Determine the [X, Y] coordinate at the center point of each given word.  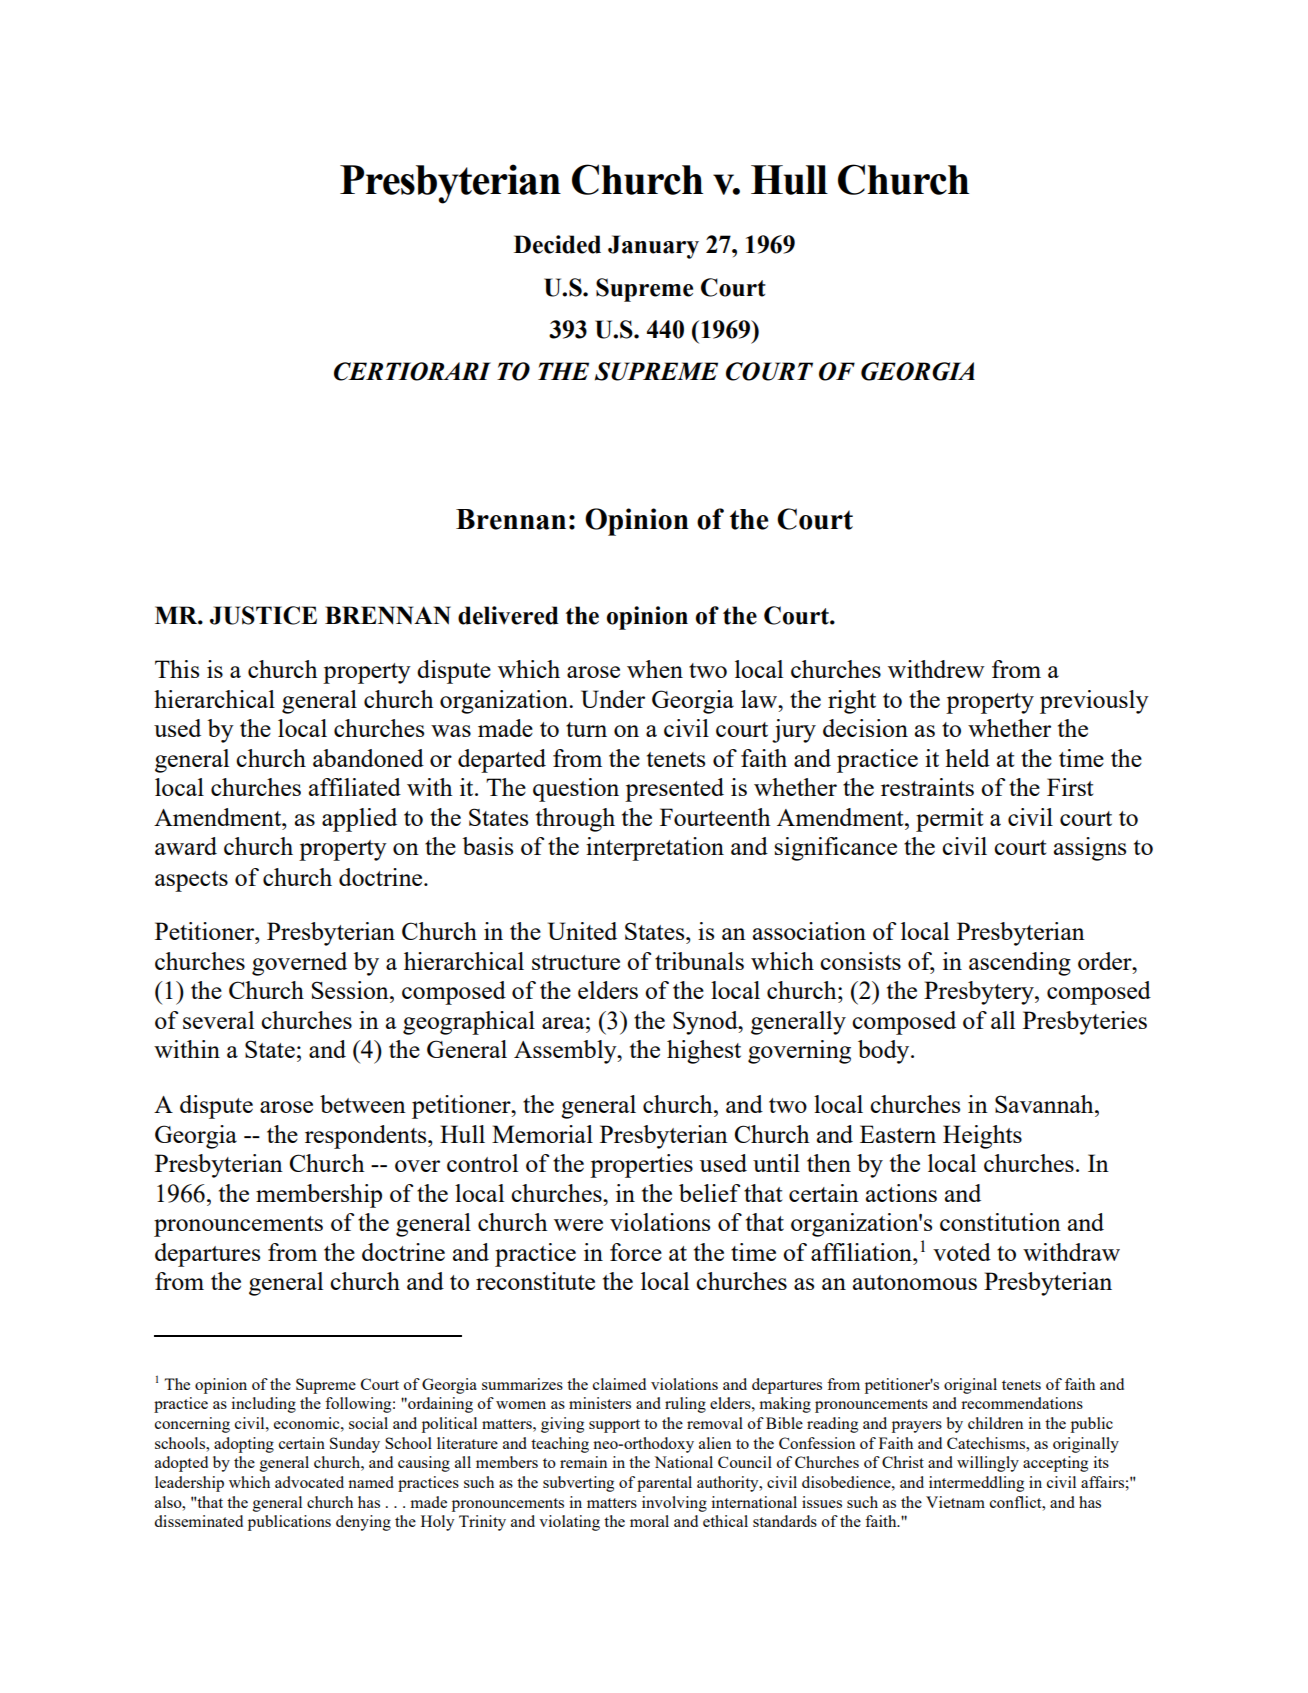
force [636, 1252]
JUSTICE [263, 615]
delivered [508, 615]
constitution [1000, 1222]
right [852, 702]
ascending [1020, 964]
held [967, 758]
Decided [557, 244]
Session [351, 990]
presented [674, 790]
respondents [367, 1137]
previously [1094, 702]
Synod [706, 1023]
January [653, 247]
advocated [309, 1482]
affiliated [355, 787]
